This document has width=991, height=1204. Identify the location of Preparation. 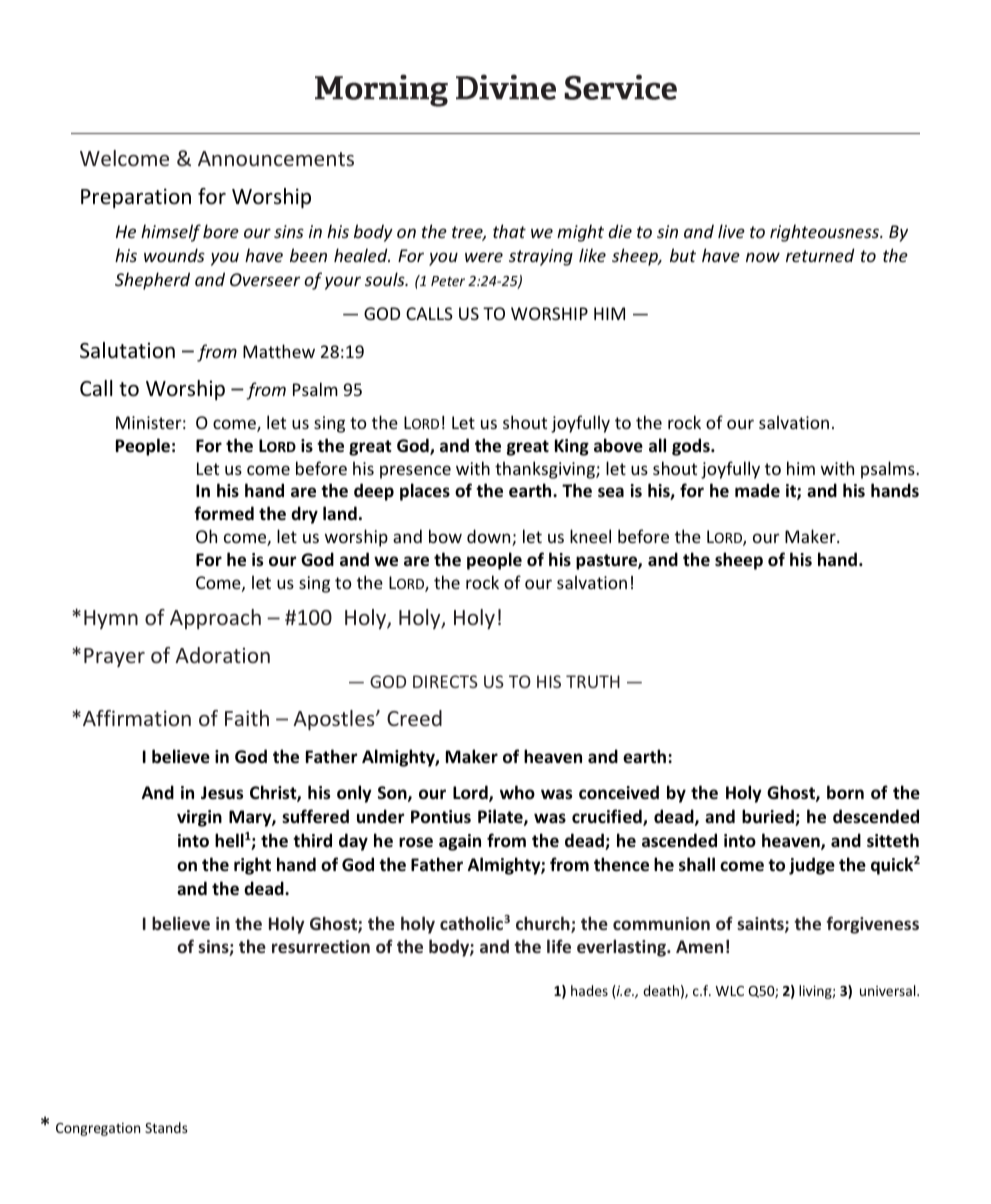
(136, 198).
